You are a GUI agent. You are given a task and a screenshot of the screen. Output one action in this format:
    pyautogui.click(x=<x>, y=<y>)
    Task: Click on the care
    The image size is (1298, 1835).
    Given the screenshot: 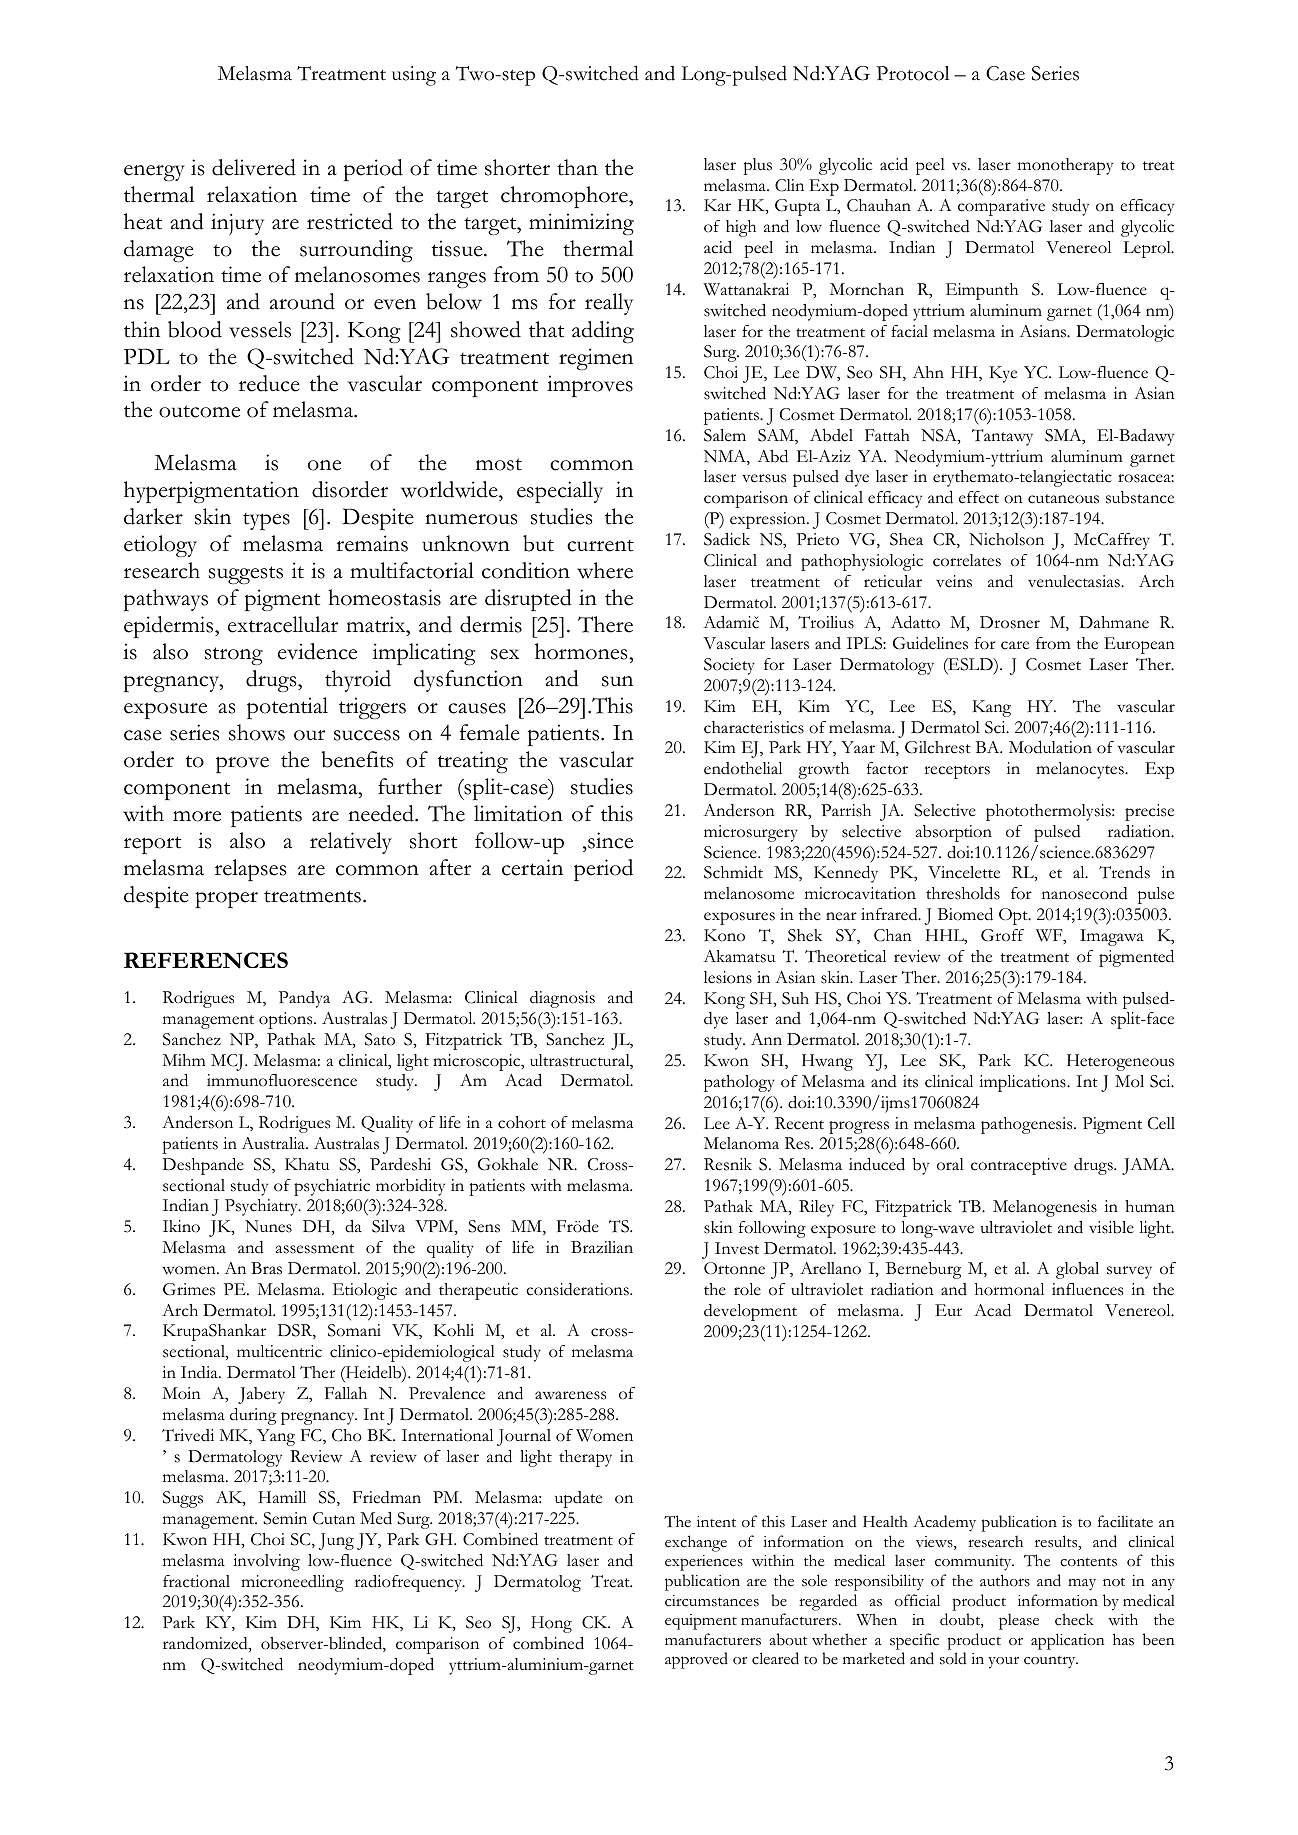 What is the action you would take?
    pyautogui.click(x=1015, y=645)
